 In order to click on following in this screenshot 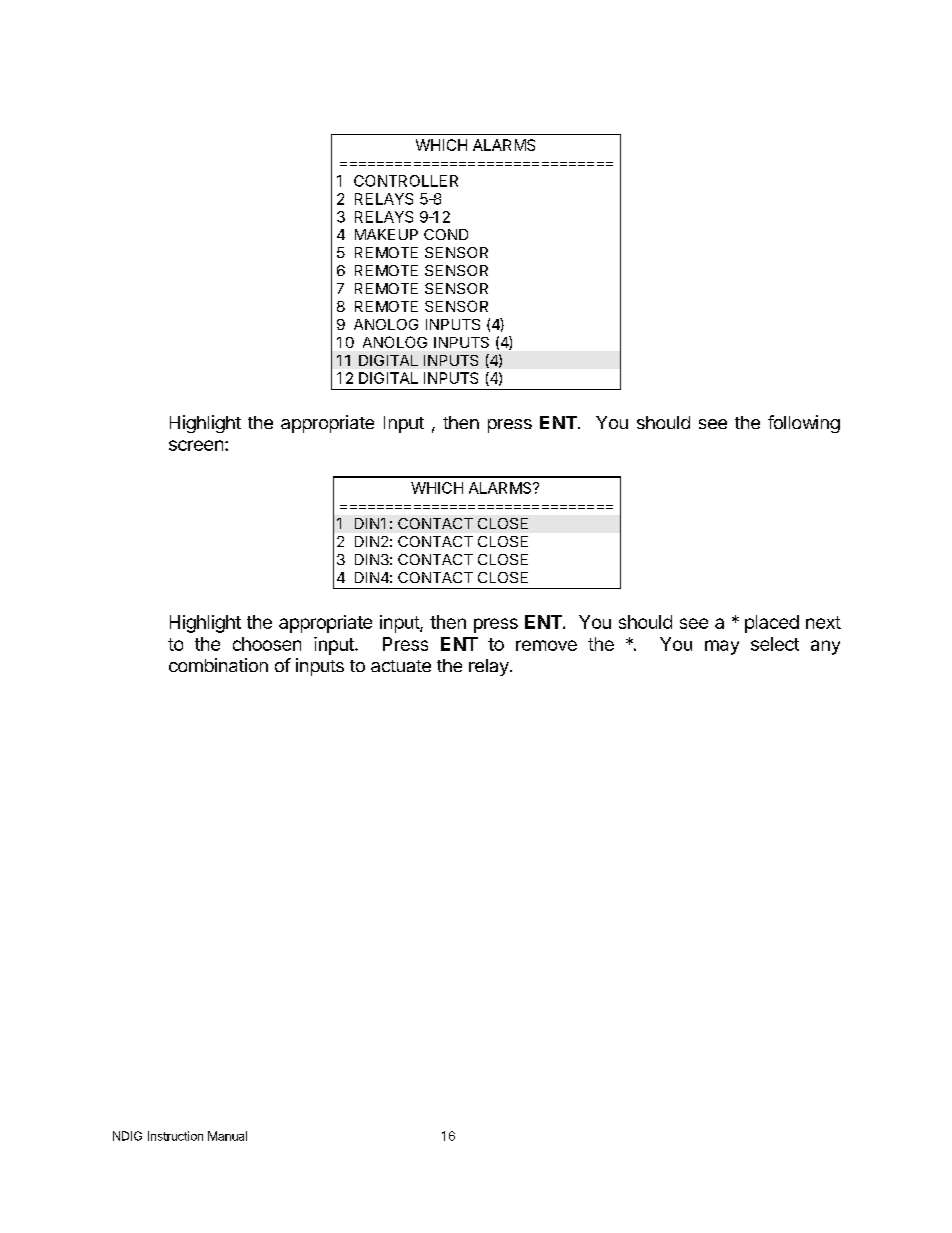, I will do `click(804, 424)`.
